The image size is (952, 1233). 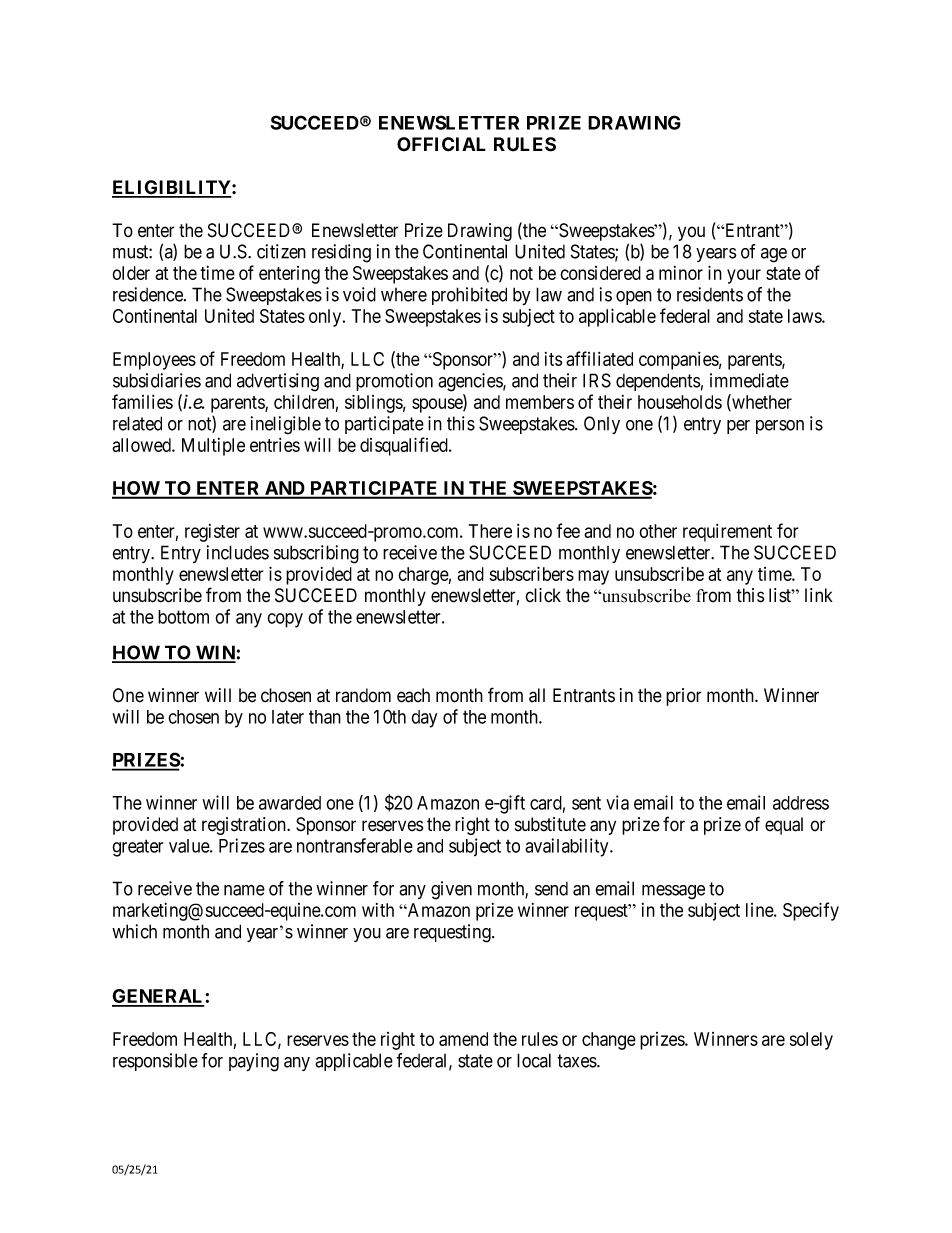 What do you see at coordinates (543, 595) in the screenshot?
I see `click` at bounding box center [543, 595].
